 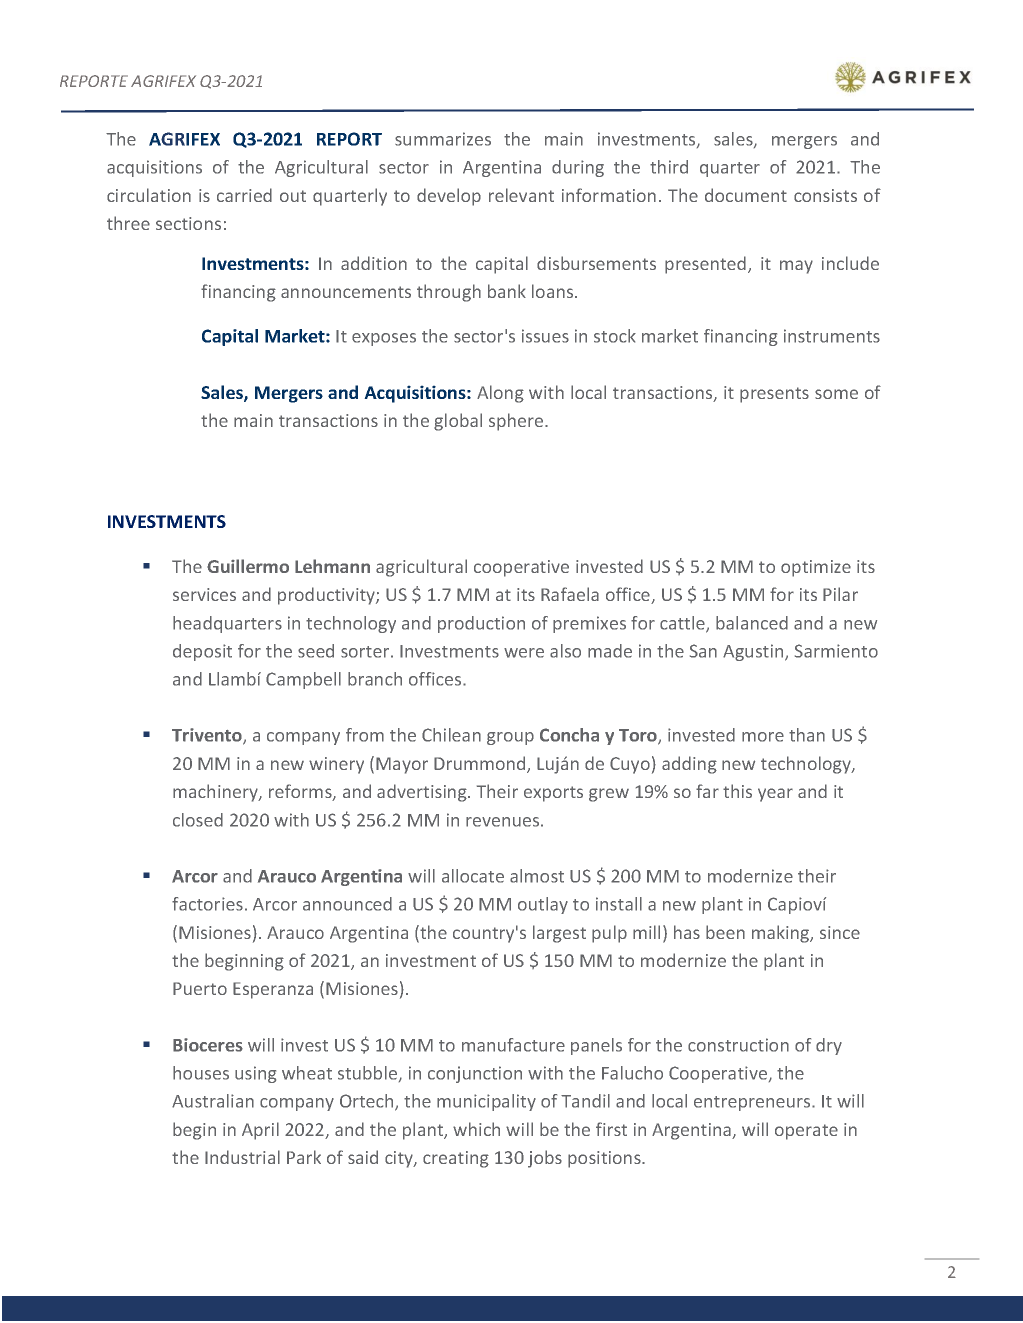 What do you see at coordinates (248, 566) in the page?
I see `Guillermo` at bounding box center [248, 566].
